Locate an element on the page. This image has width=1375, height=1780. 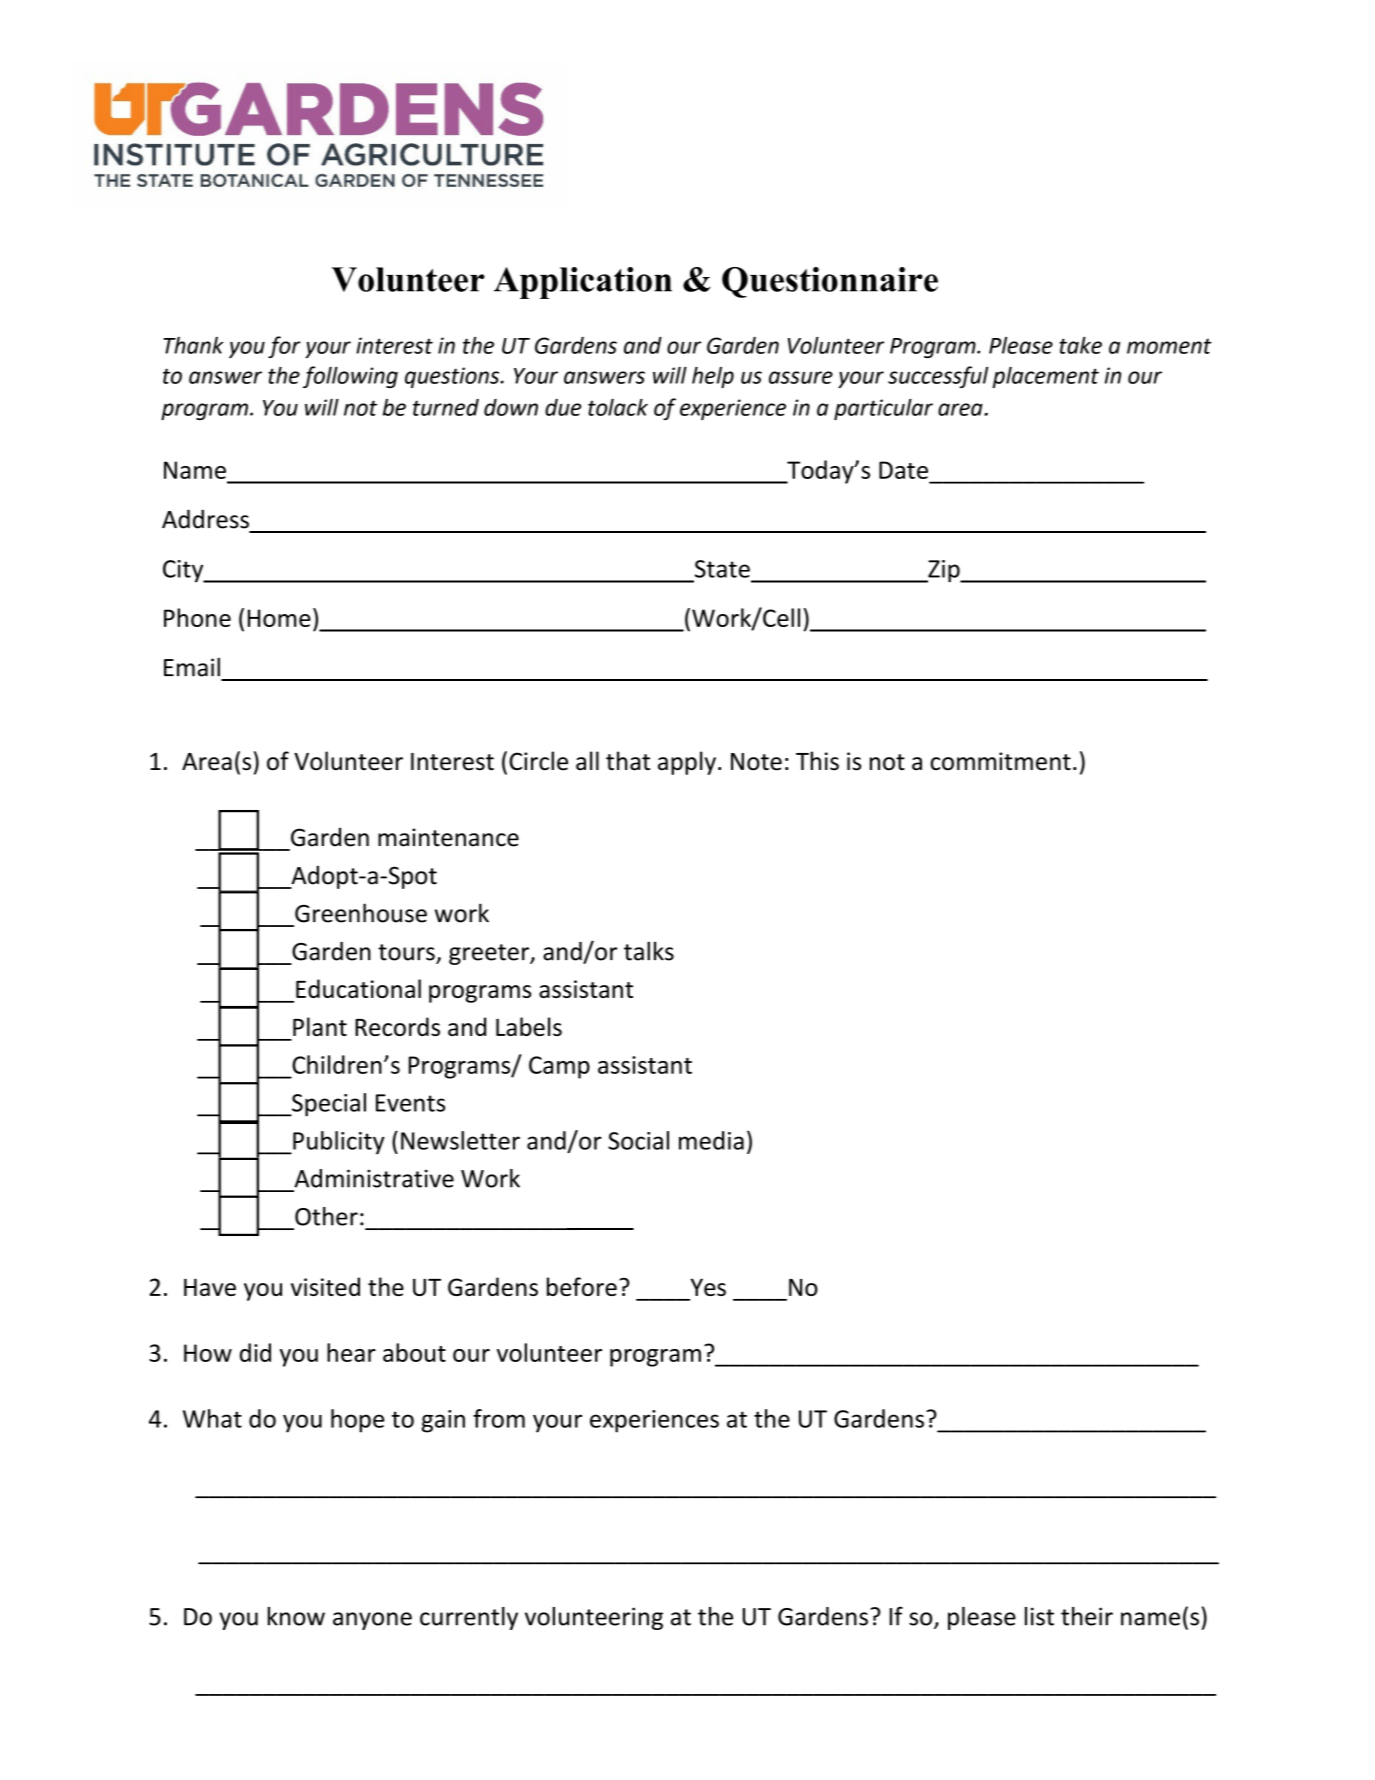
take is located at coordinates (1080, 345).
